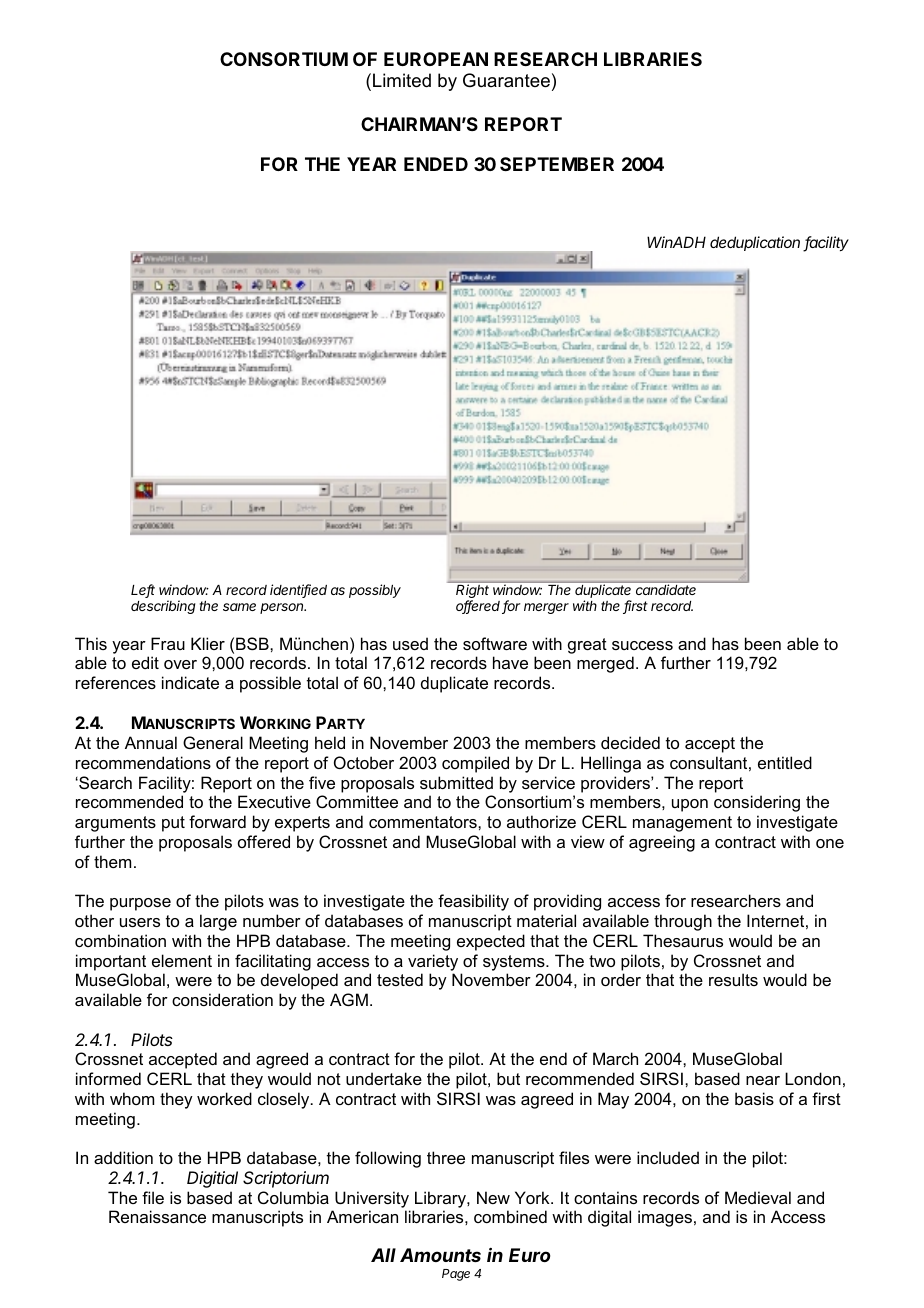  What do you see at coordinates (157, 1216) in the screenshot?
I see `Renaissance` at bounding box center [157, 1216].
